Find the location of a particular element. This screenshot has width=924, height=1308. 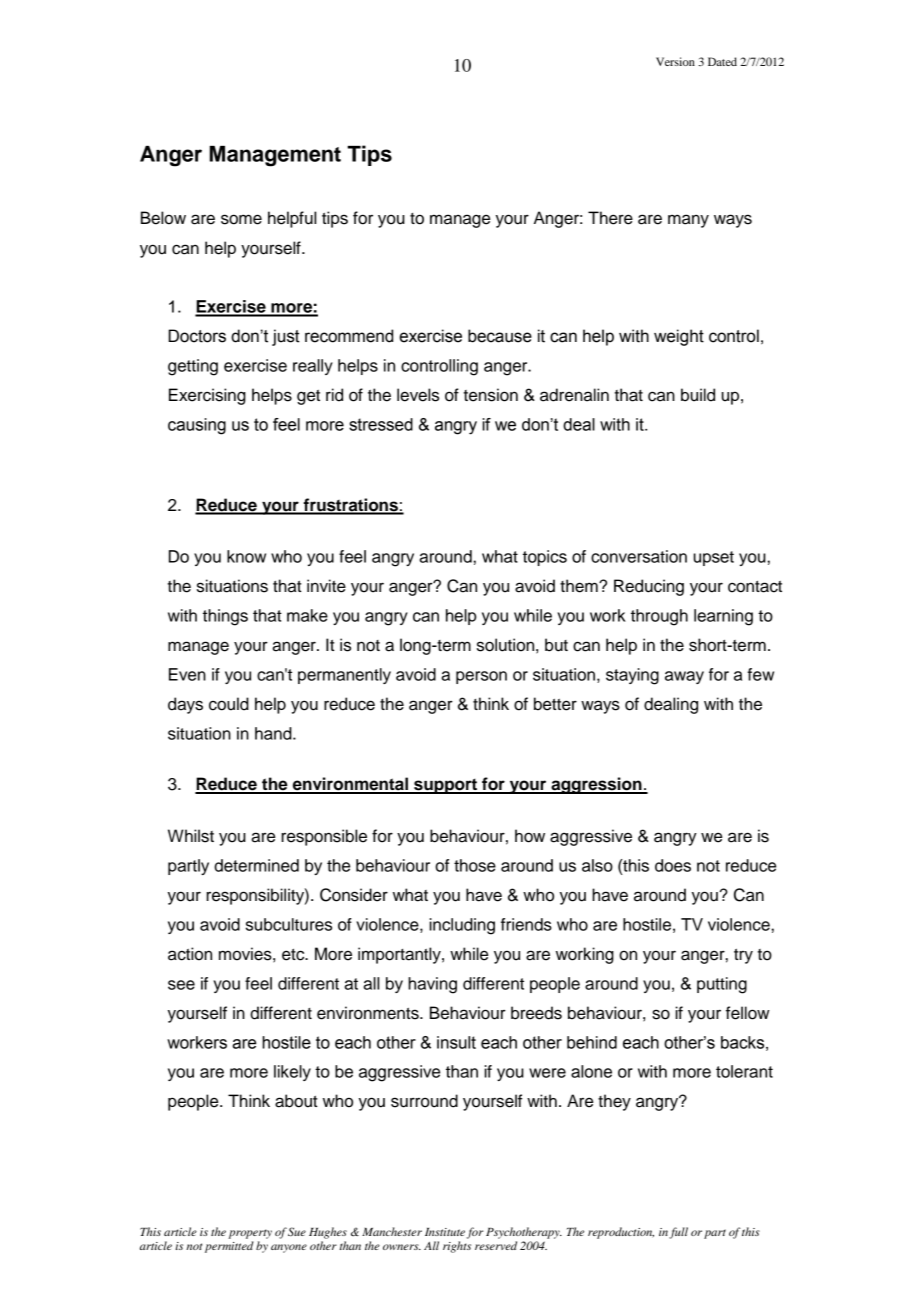

causing is located at coordinates (197, 426).
